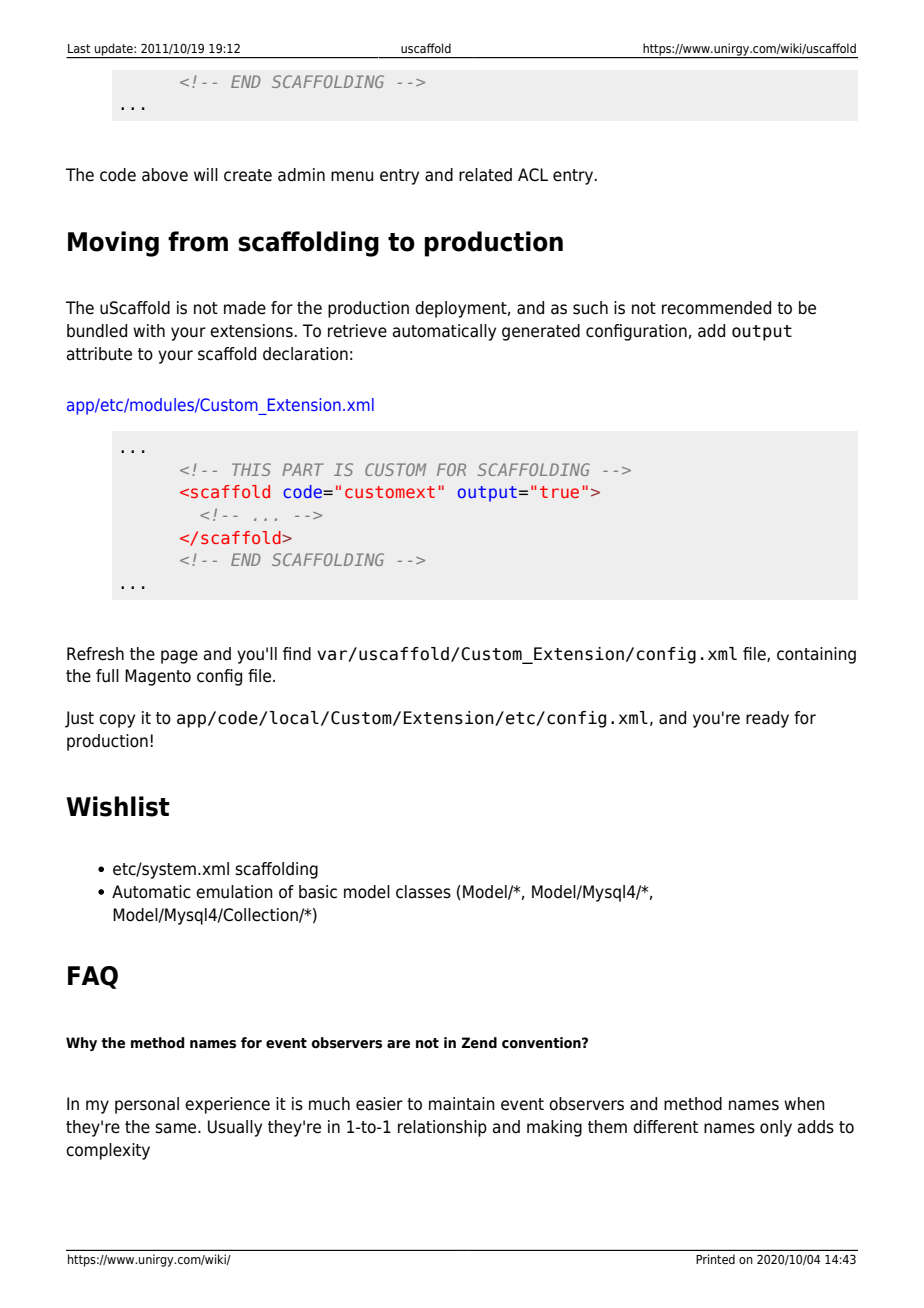 This document has width=924, height=1308. I want to click on related, so click(485, 175).
